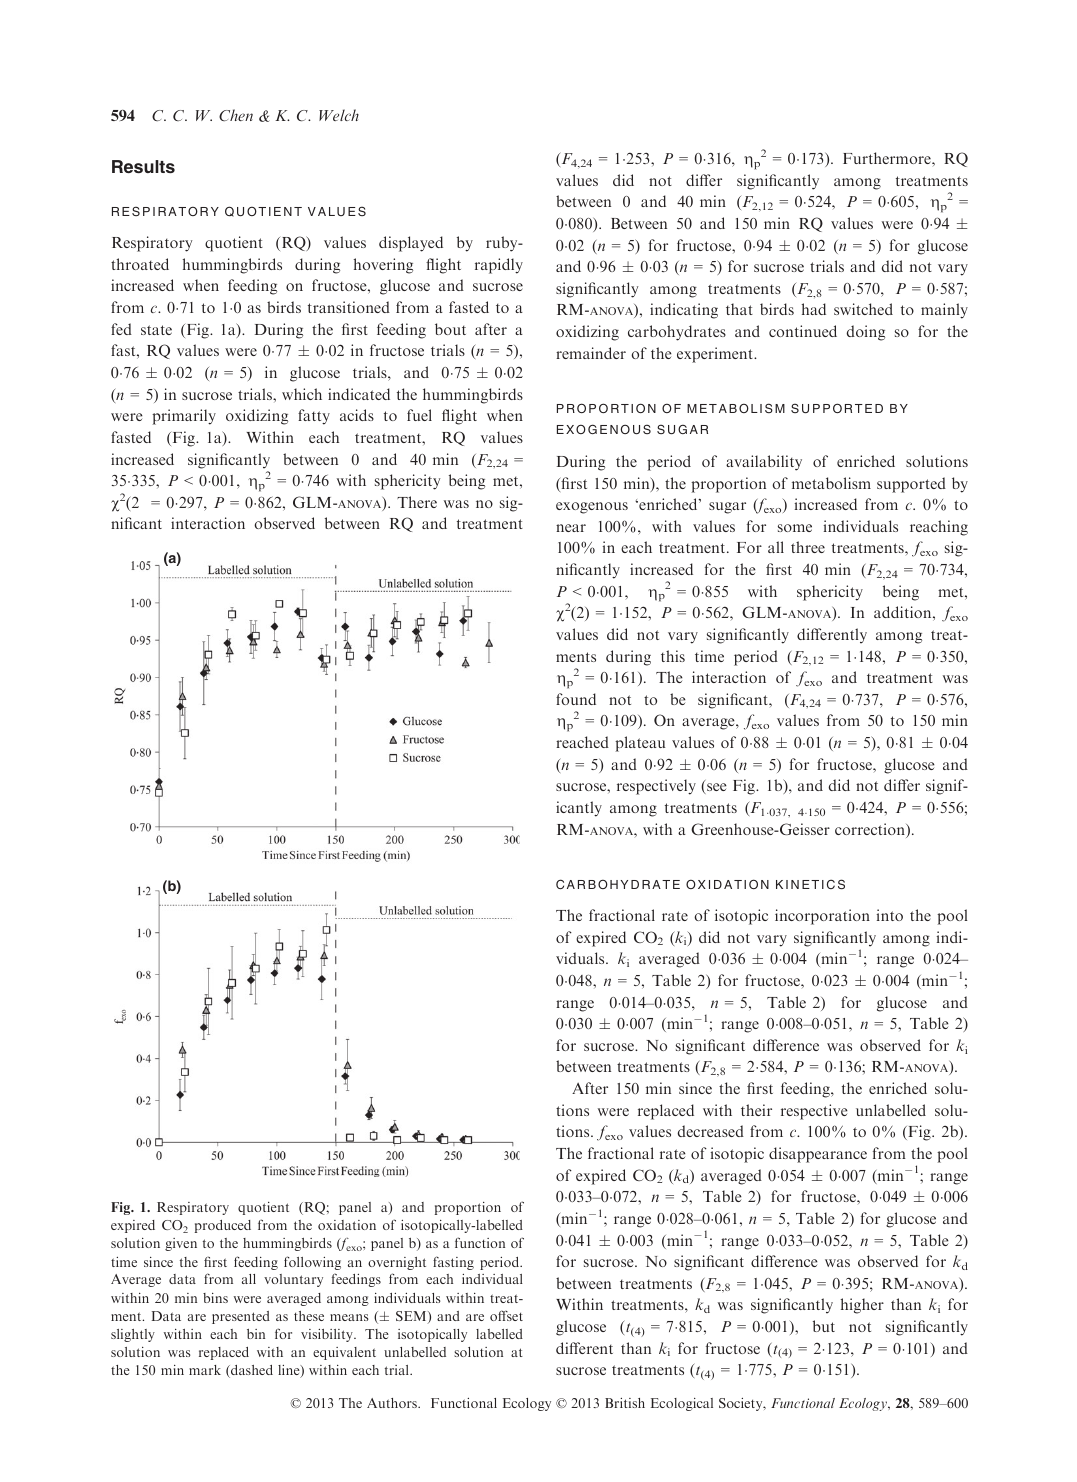 The image size is (1077, 1482). What do you see at coordinates (499, 266) in the document?
I see `rapidly` at bounding box center [499, 266].
